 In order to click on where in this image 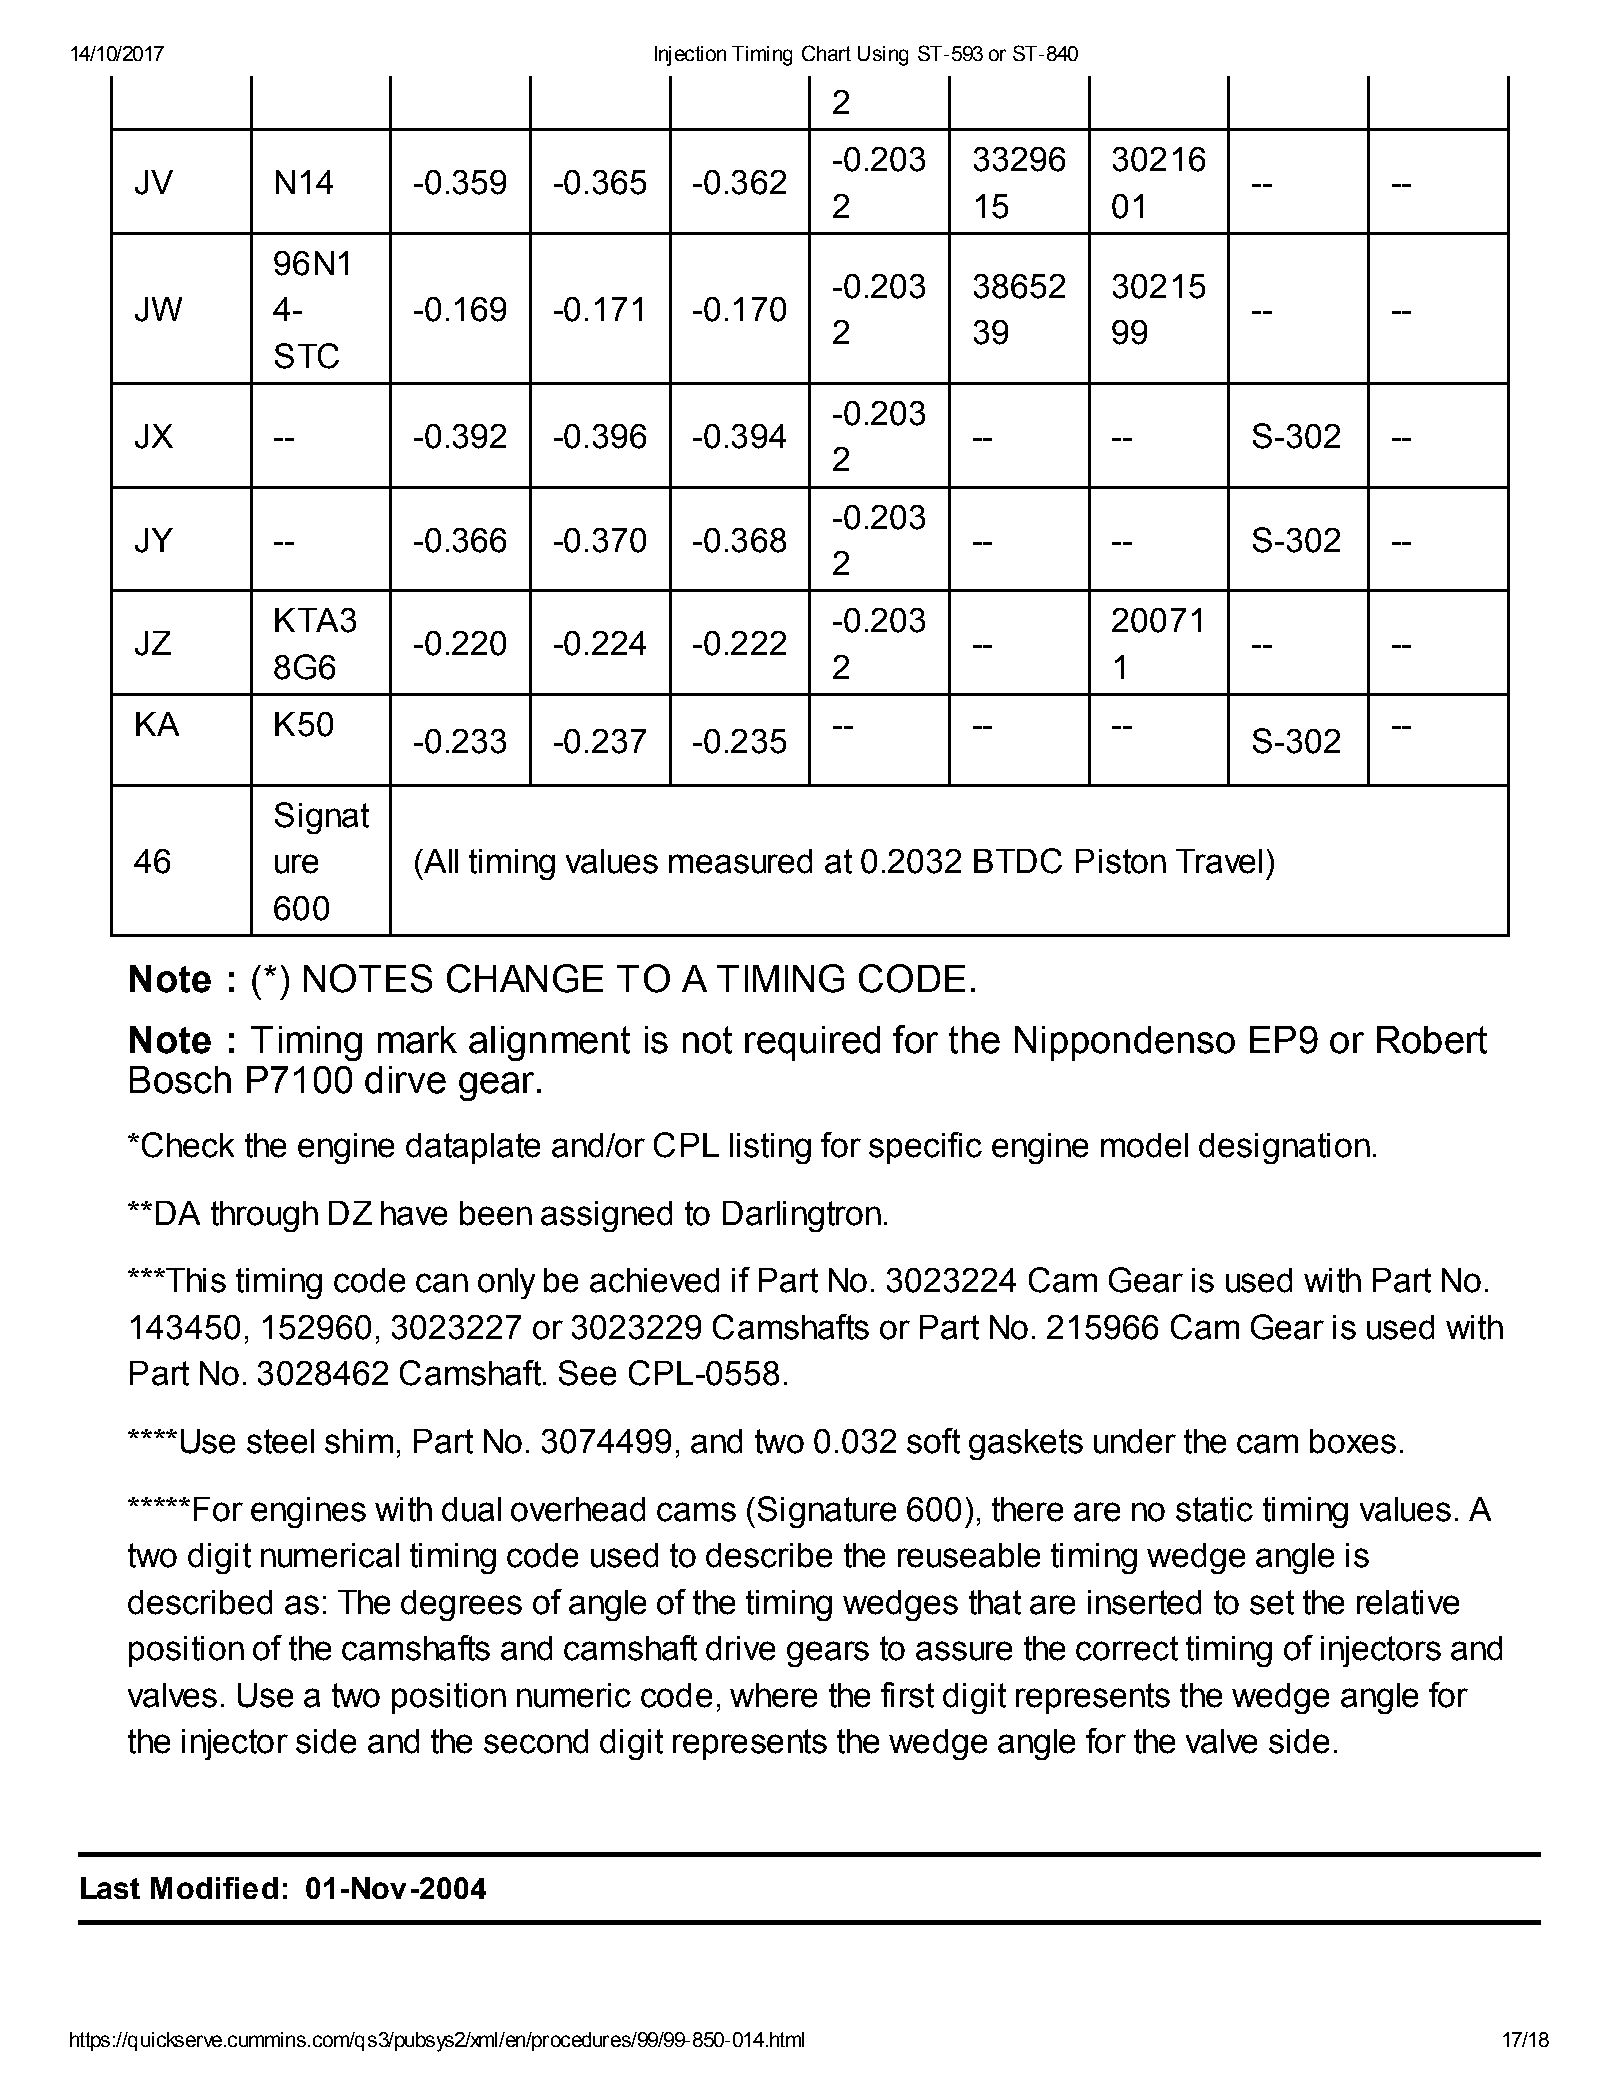, I will do `click(773, 1695)`.
